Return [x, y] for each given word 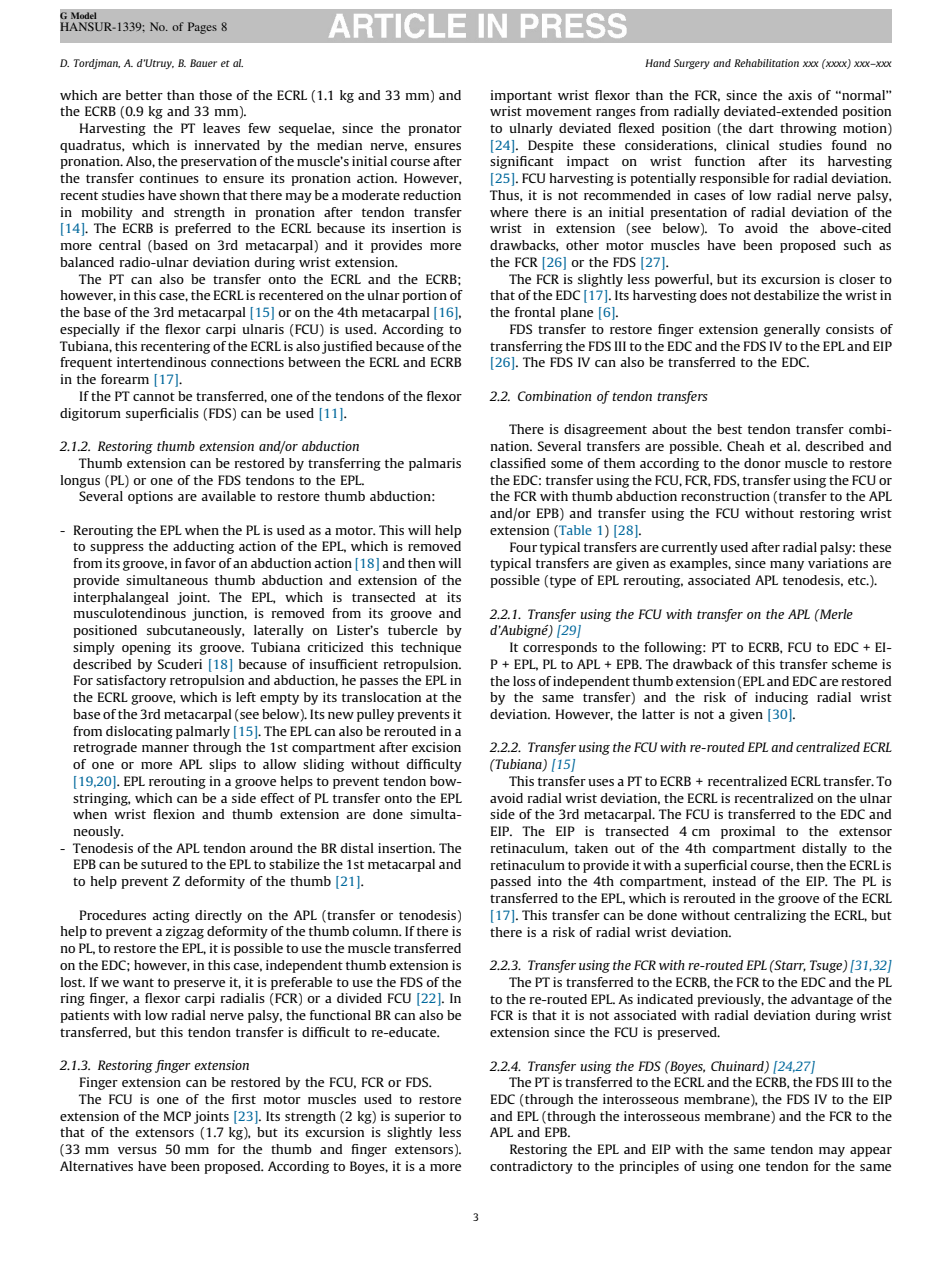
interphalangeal [121, 598]
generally [792, 330]
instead [734, 881]
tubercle [413, 630]
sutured [164, 864]
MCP [177, 1116]
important [521, 96]
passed [510, 882]
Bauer [203, 63]
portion [424, 296]
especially [90, 330]
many [787, 566]
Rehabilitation [766, 63]
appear [871, 1152]
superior [420, 1117]
